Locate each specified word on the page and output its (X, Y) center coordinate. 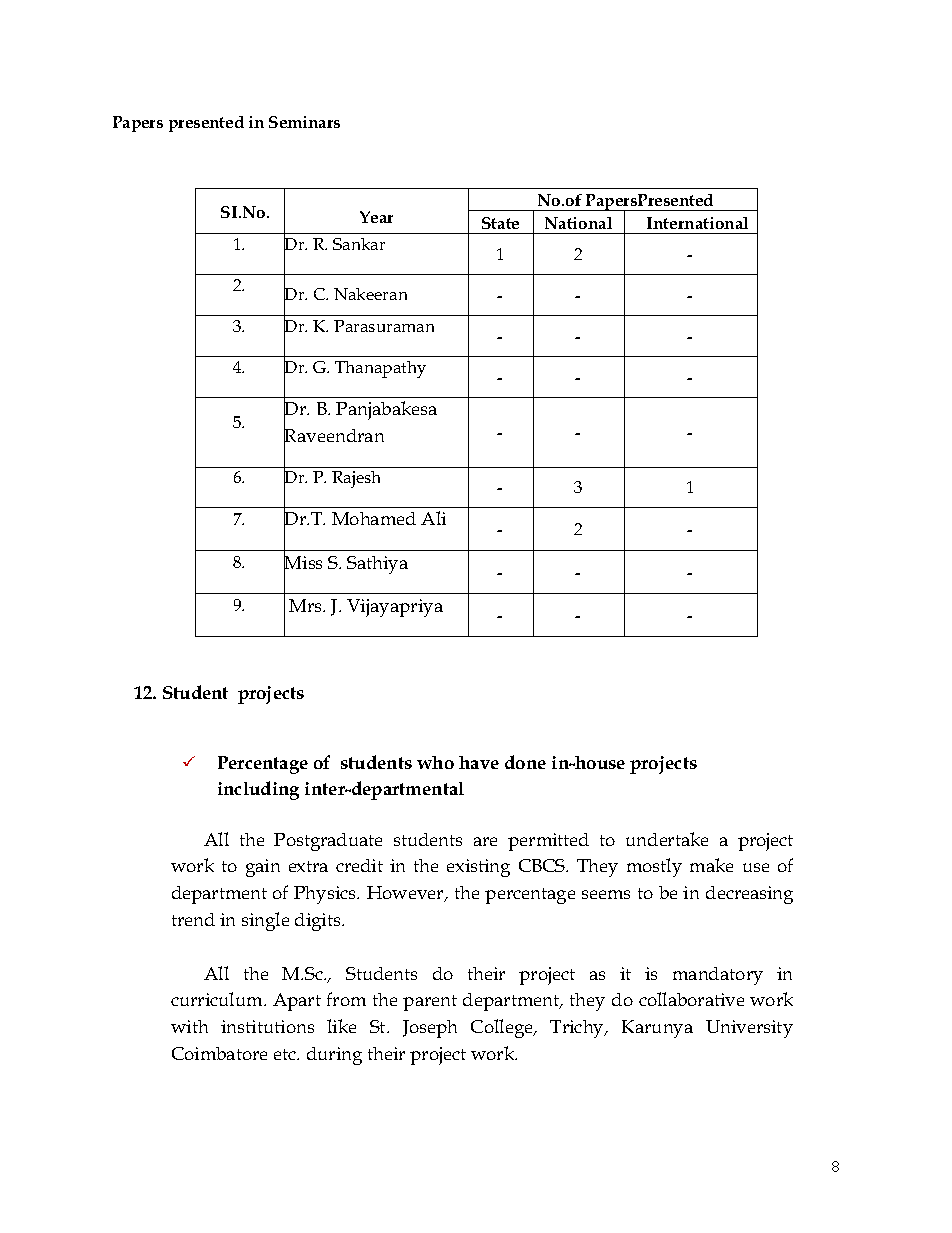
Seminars (304, 122)
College (503, 1028)
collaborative (691, 999)
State (500, 223)
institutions (267, 1026)
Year (376, 217)
